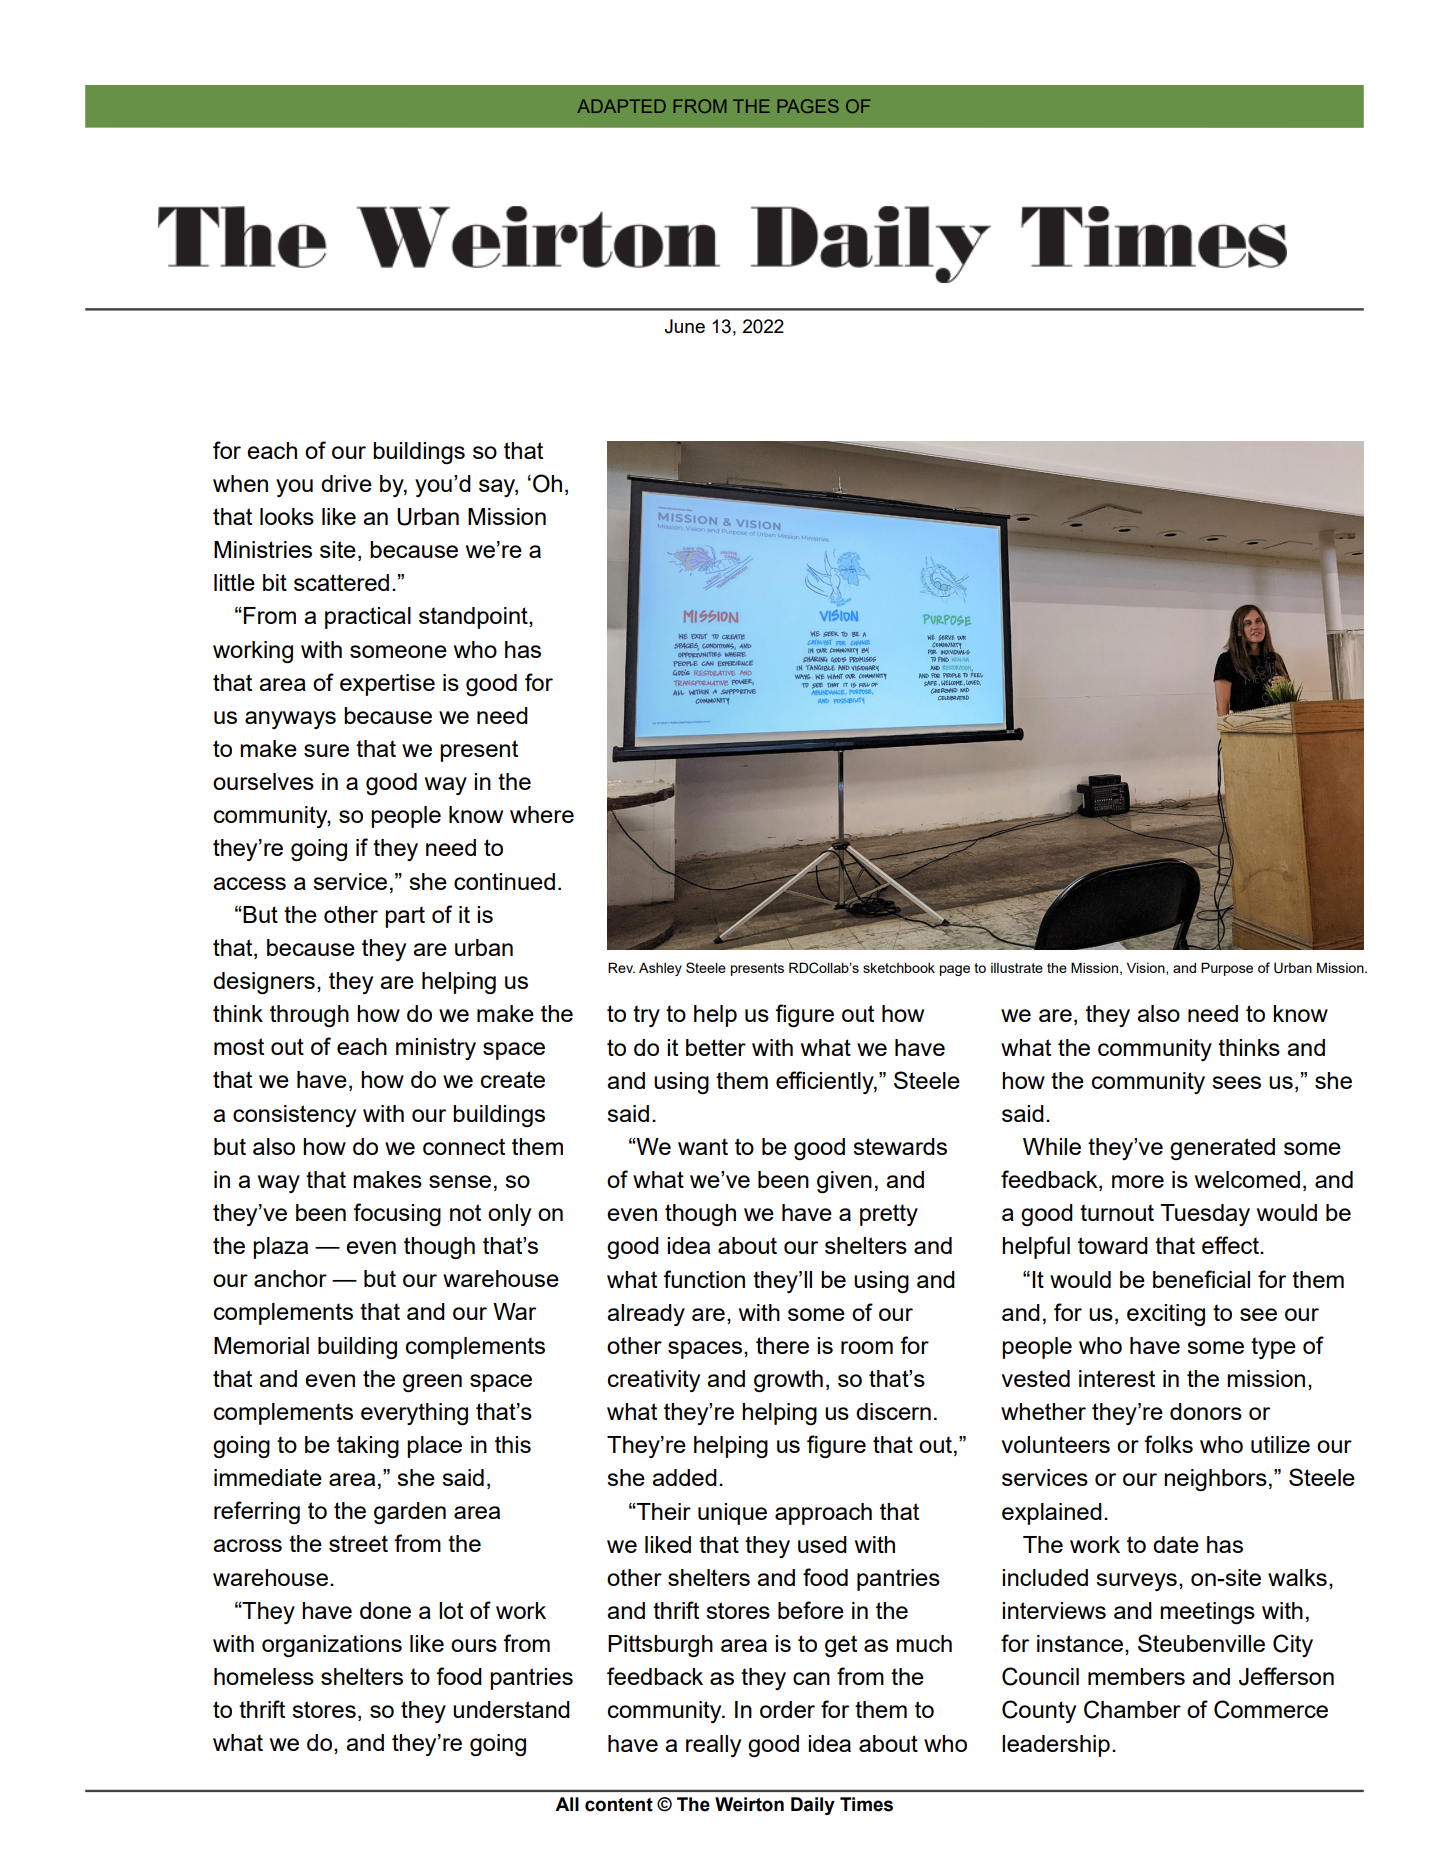 This screenshot has width=1449, height=1875. Describe the element at coordinates (432, 1383) in the screenshot. I see `green` at that location.
